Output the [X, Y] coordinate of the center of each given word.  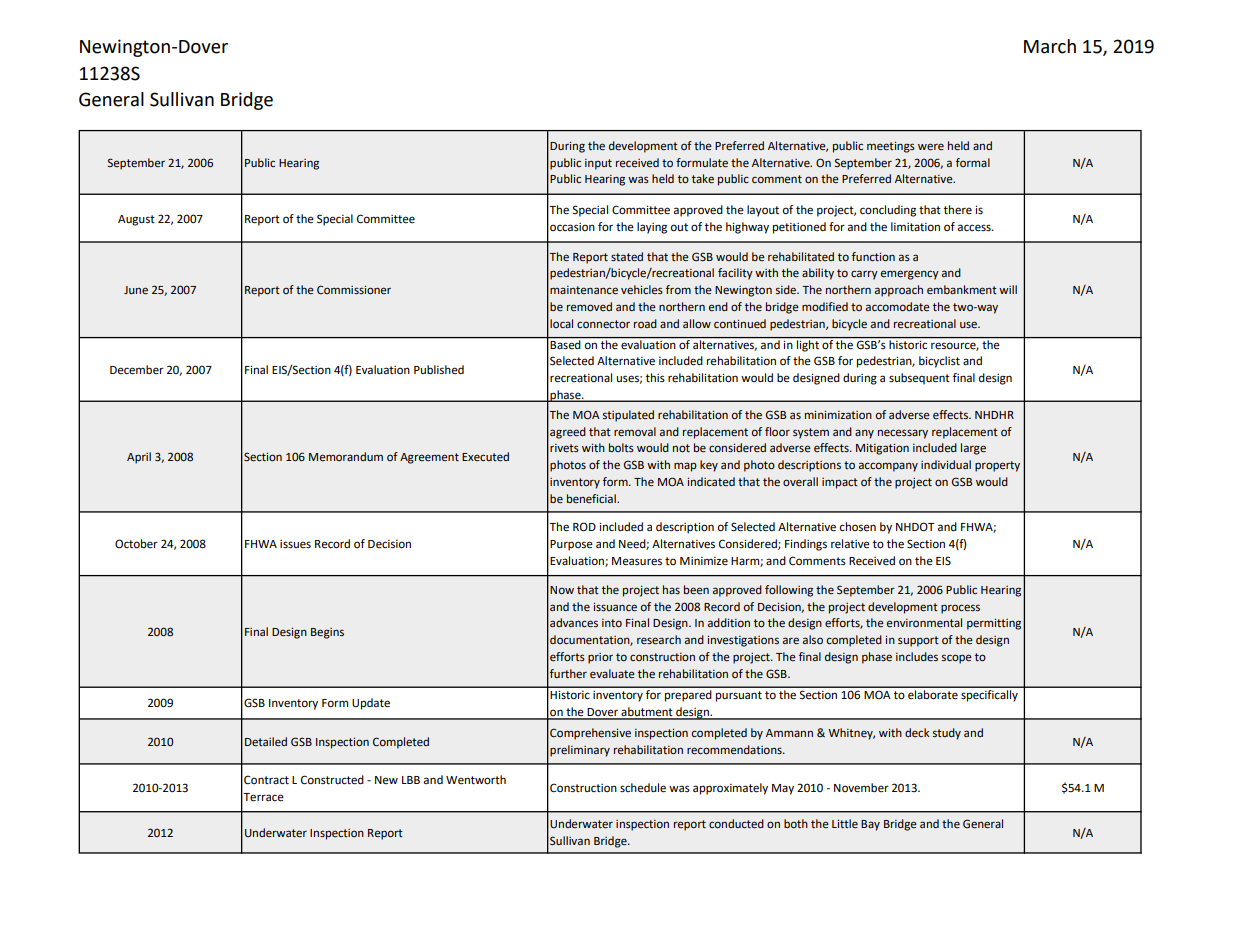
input [598, 164]
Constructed [332, 780]
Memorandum [346, 456]
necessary [903, 434]
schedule [643, 788]
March [1050, 46]
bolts [621, 447]
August [136, 220]
